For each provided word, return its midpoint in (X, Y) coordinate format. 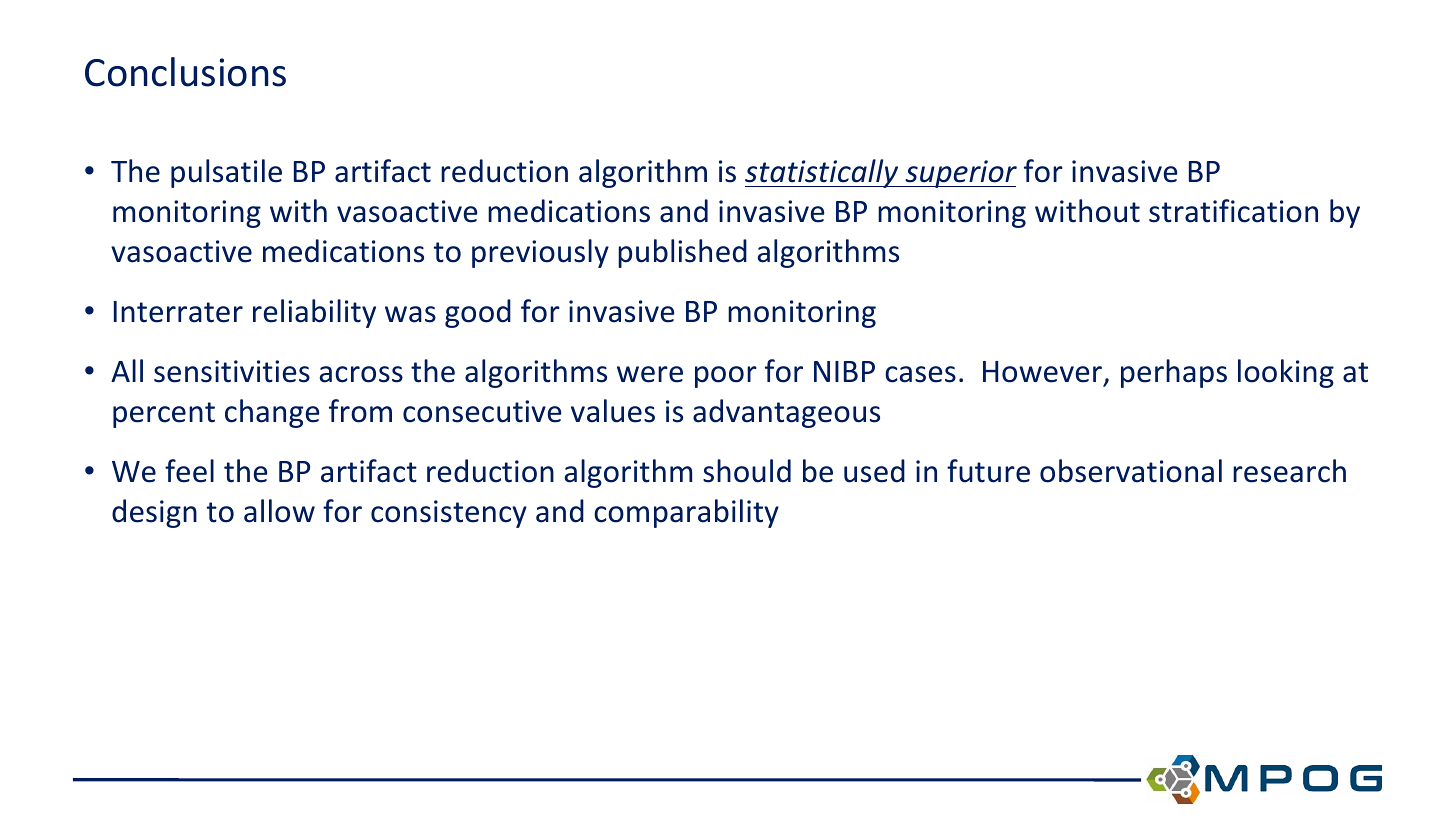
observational (1131, 471)
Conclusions (185, 72)
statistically (823, 173)
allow (279, 511)
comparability (686, 513)
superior (960, 174)
